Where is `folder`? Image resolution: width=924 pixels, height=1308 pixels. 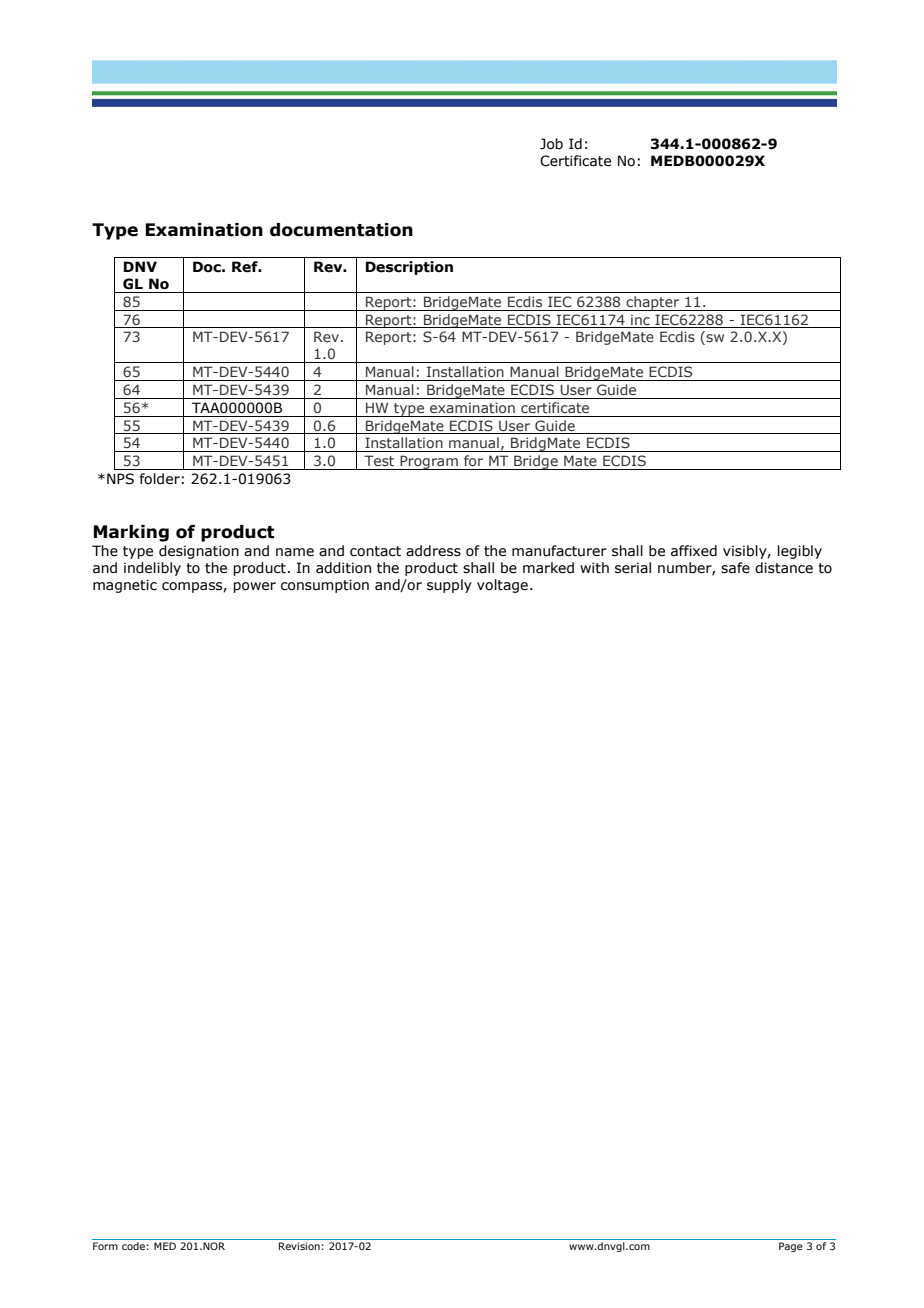 folder is located at coordinates (160, 479).
